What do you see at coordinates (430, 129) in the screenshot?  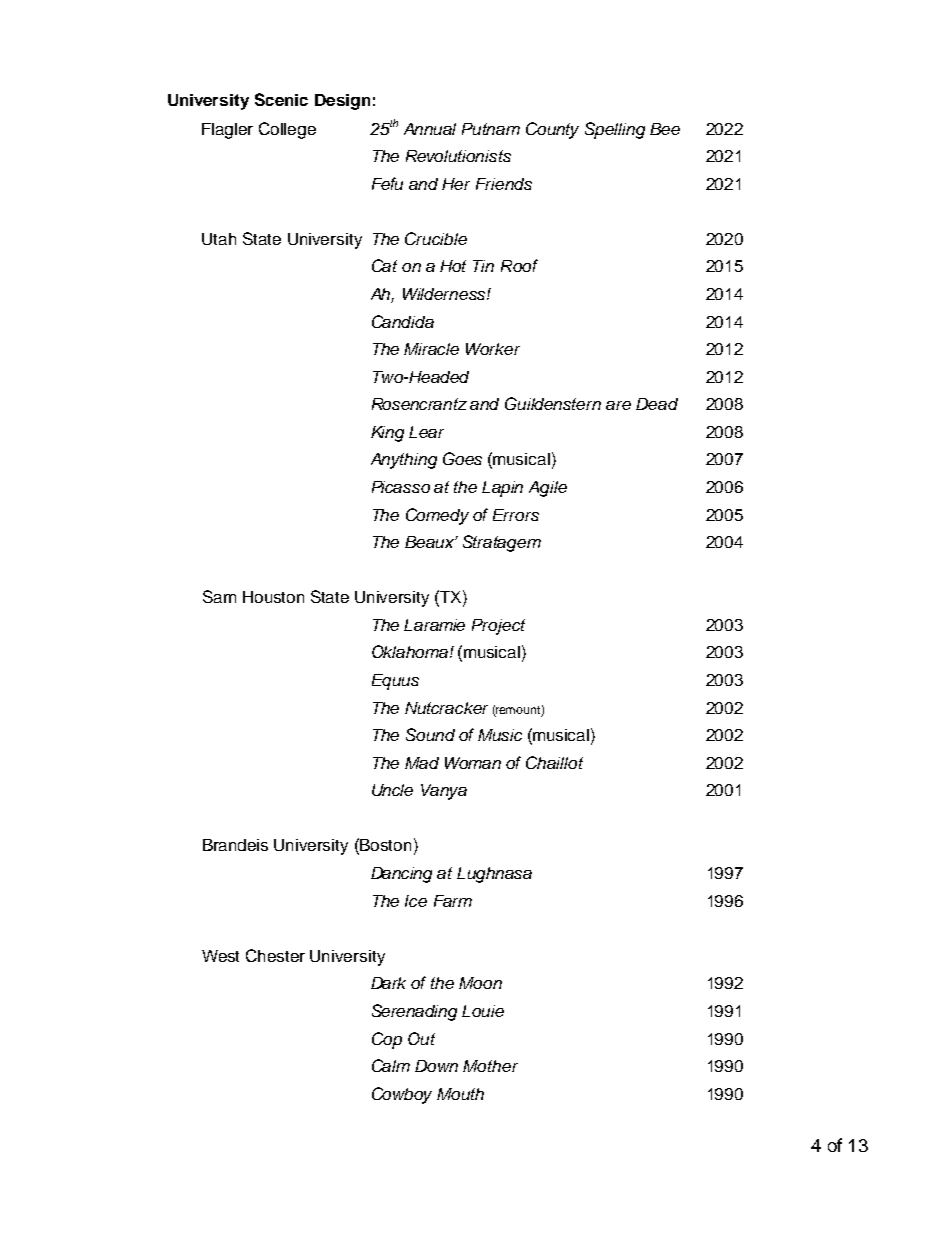 I see `Annual` at bounding box center [430, 129].
